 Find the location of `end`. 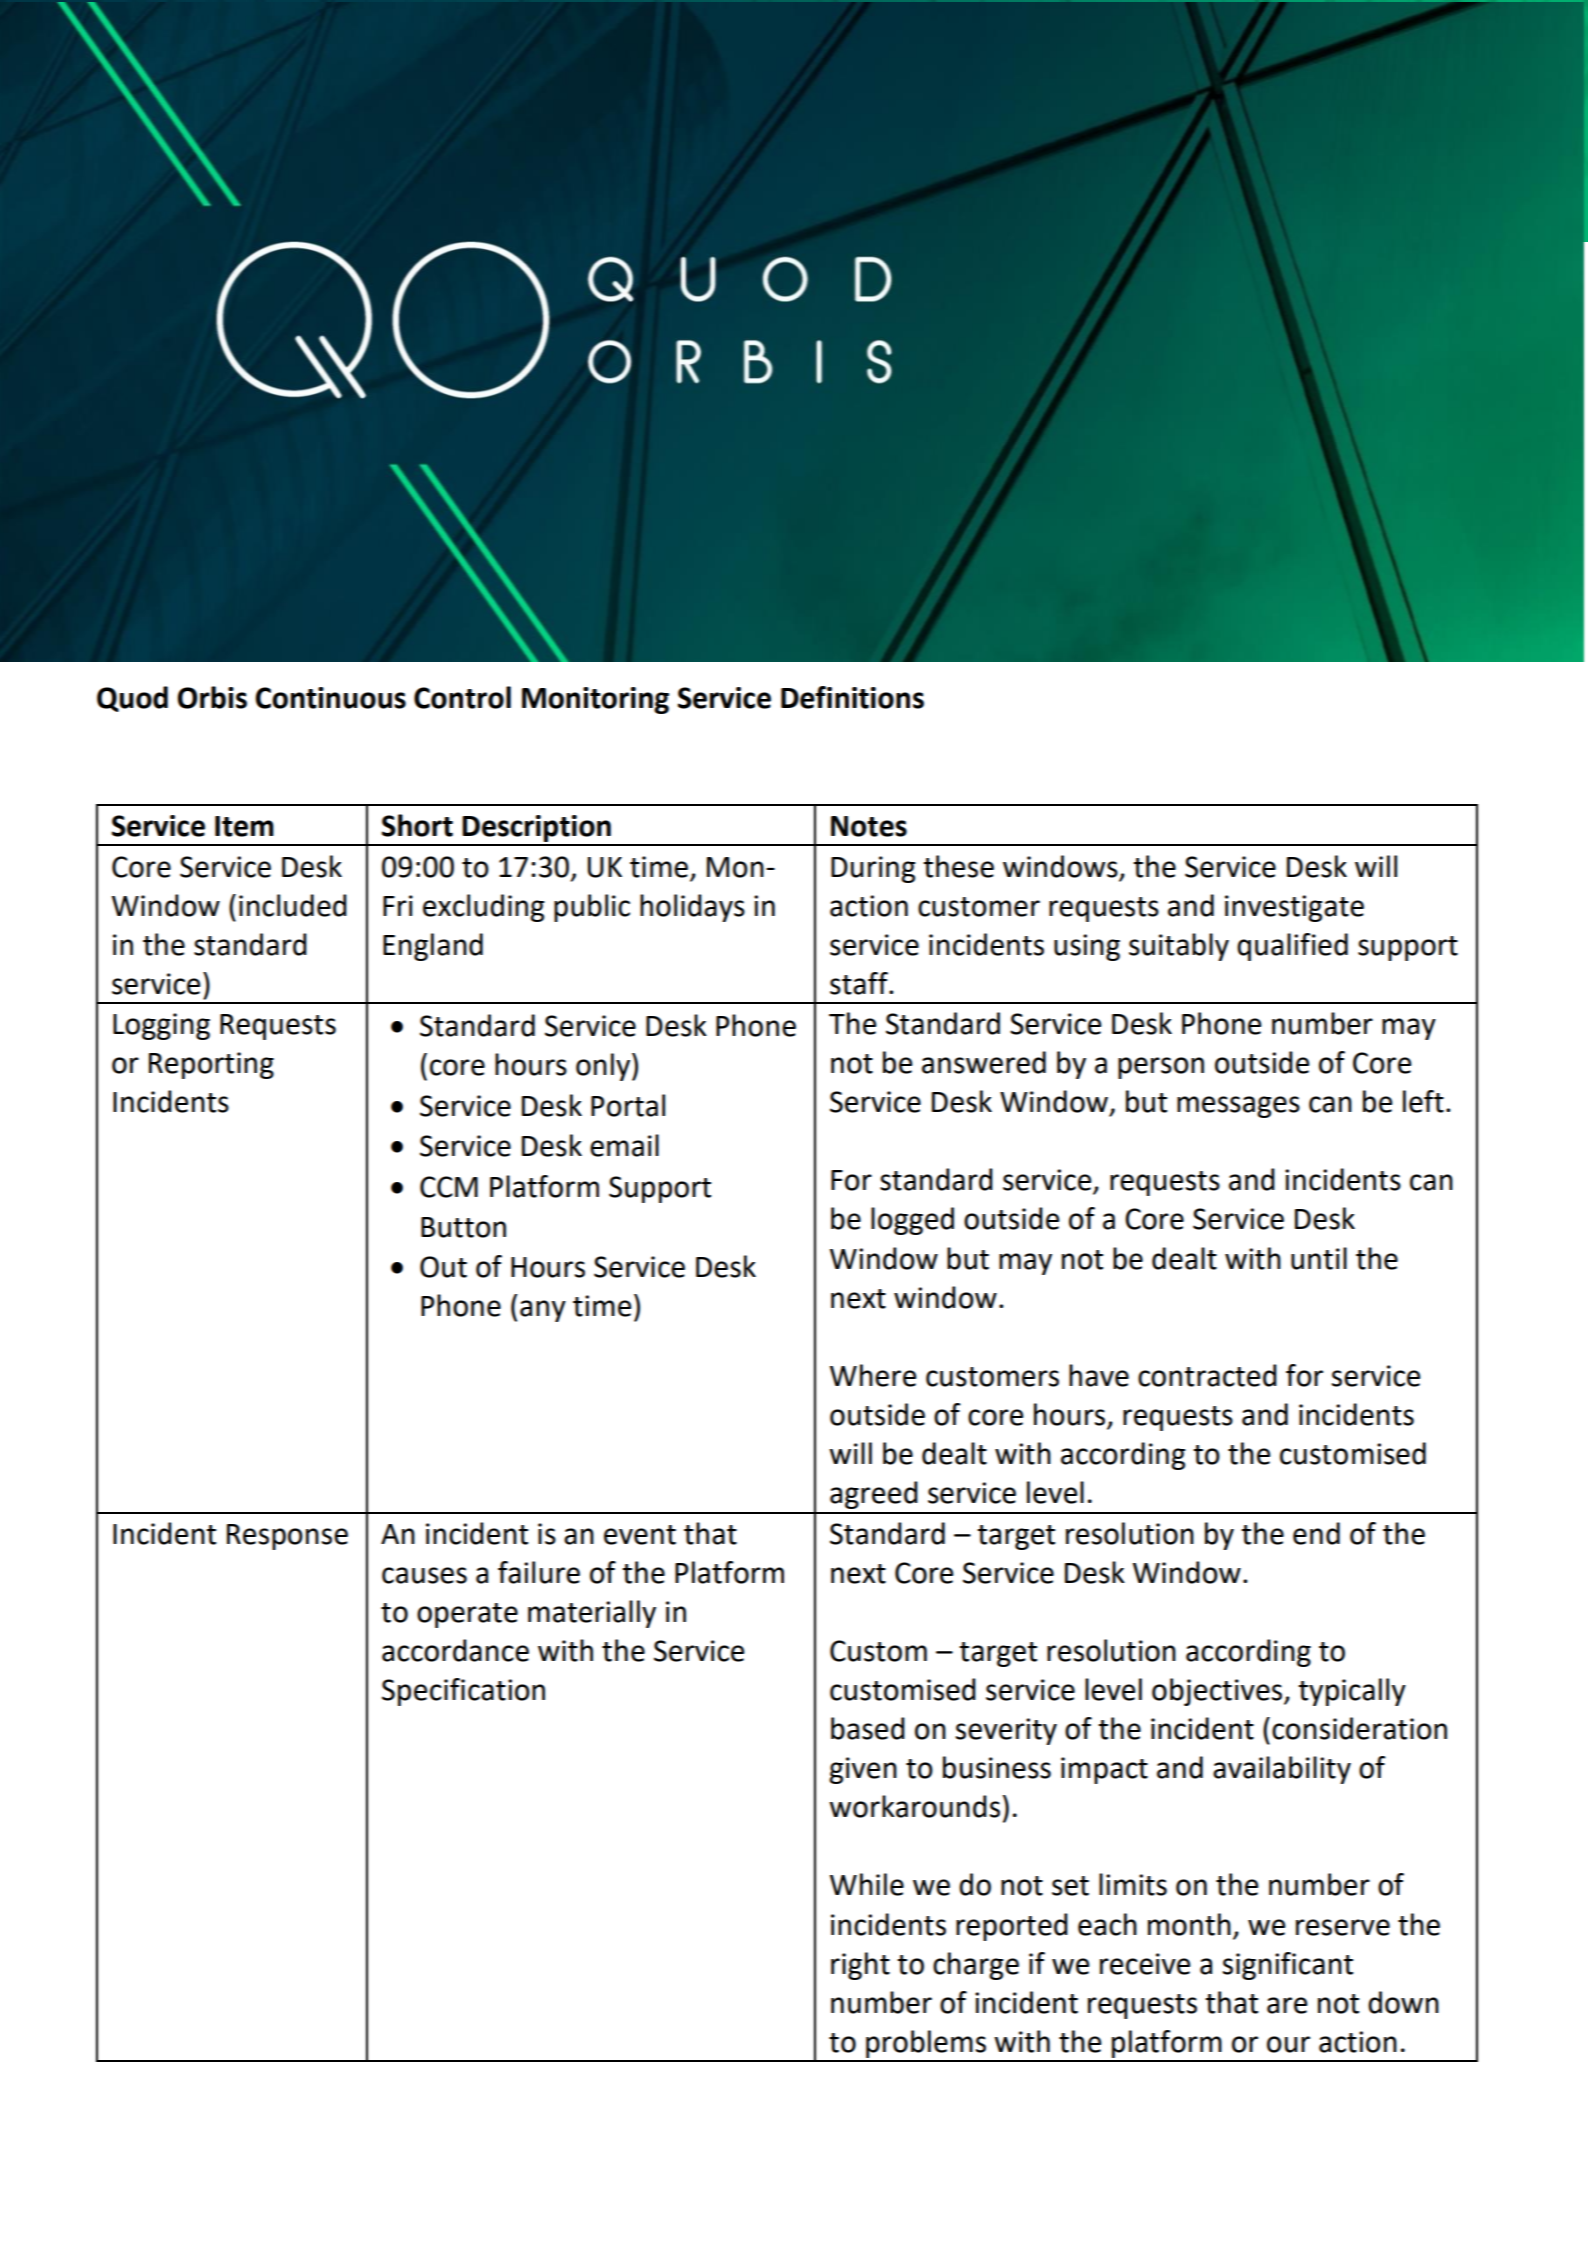

end is located at coordinates (1316, 1533).
